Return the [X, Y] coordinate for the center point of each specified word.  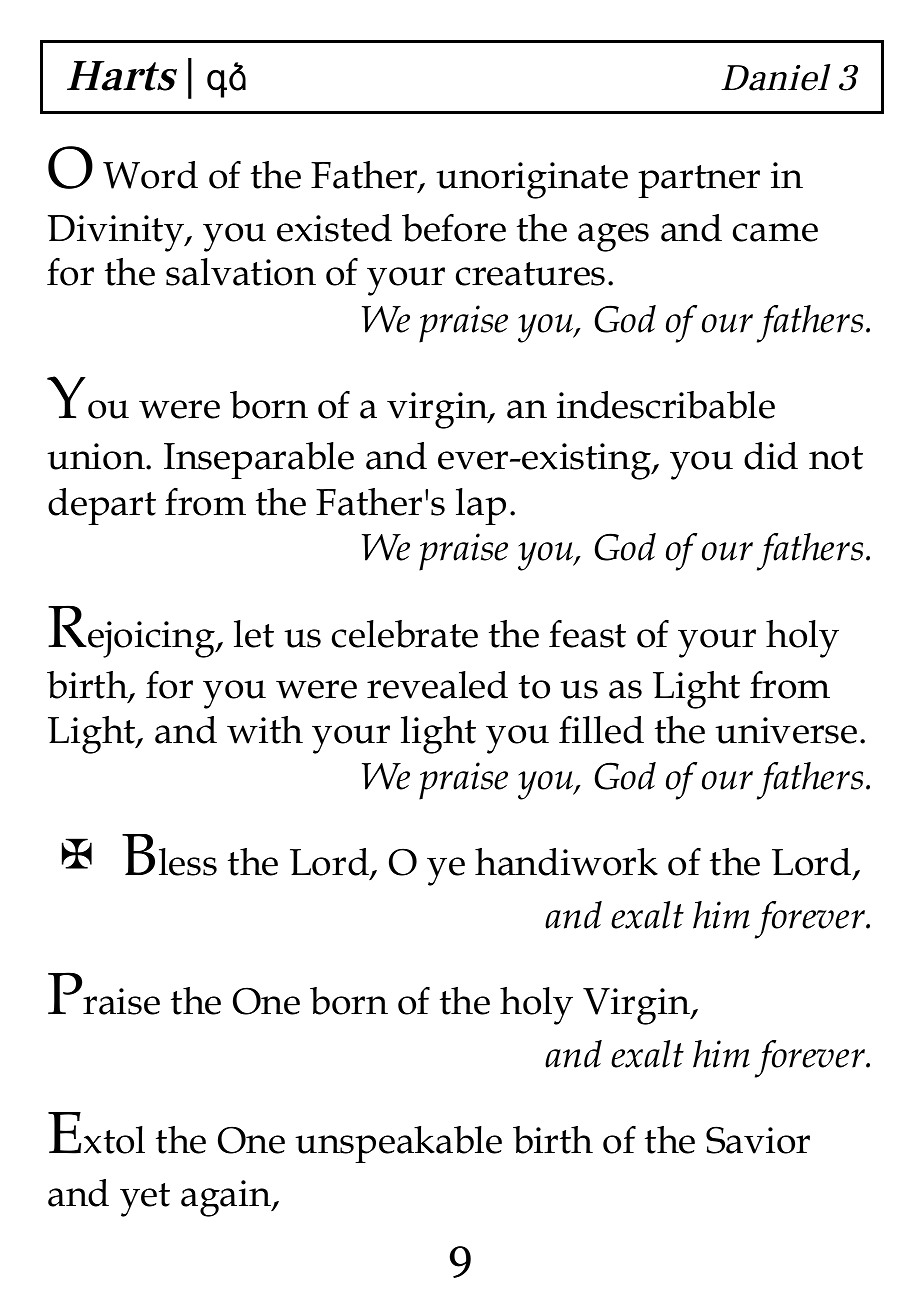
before [454, 228]
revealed [437, 685]
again [227, 1198]
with [265, 730]
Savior [758, 1140]
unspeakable [398, 1144]
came [775, 232]
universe [786, 730]
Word [150, 175]
